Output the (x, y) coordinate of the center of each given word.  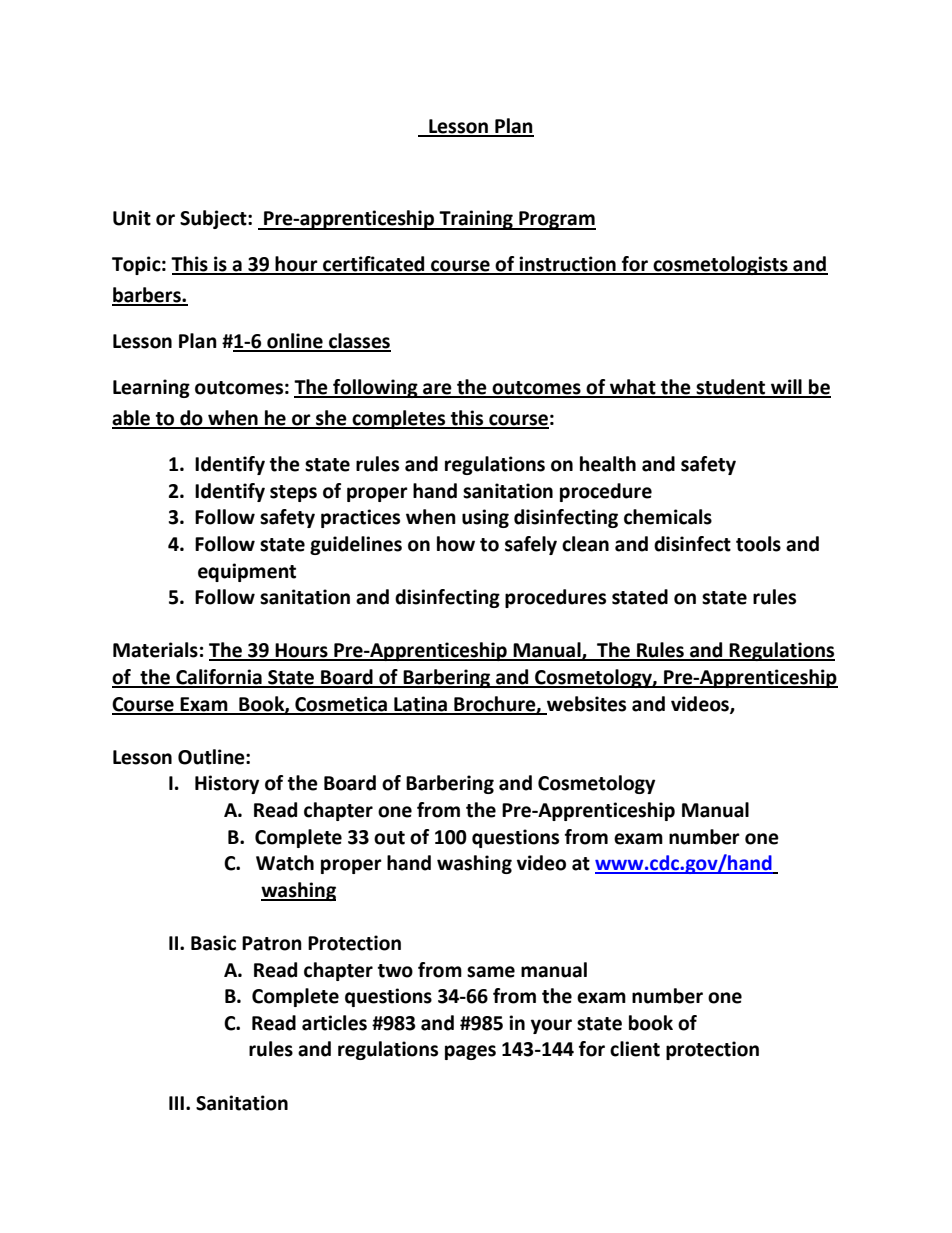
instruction (567, 265)
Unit (132, 218)
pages (470, 1052)
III (176, 1103)
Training (476, 220)
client (635, 1049)
